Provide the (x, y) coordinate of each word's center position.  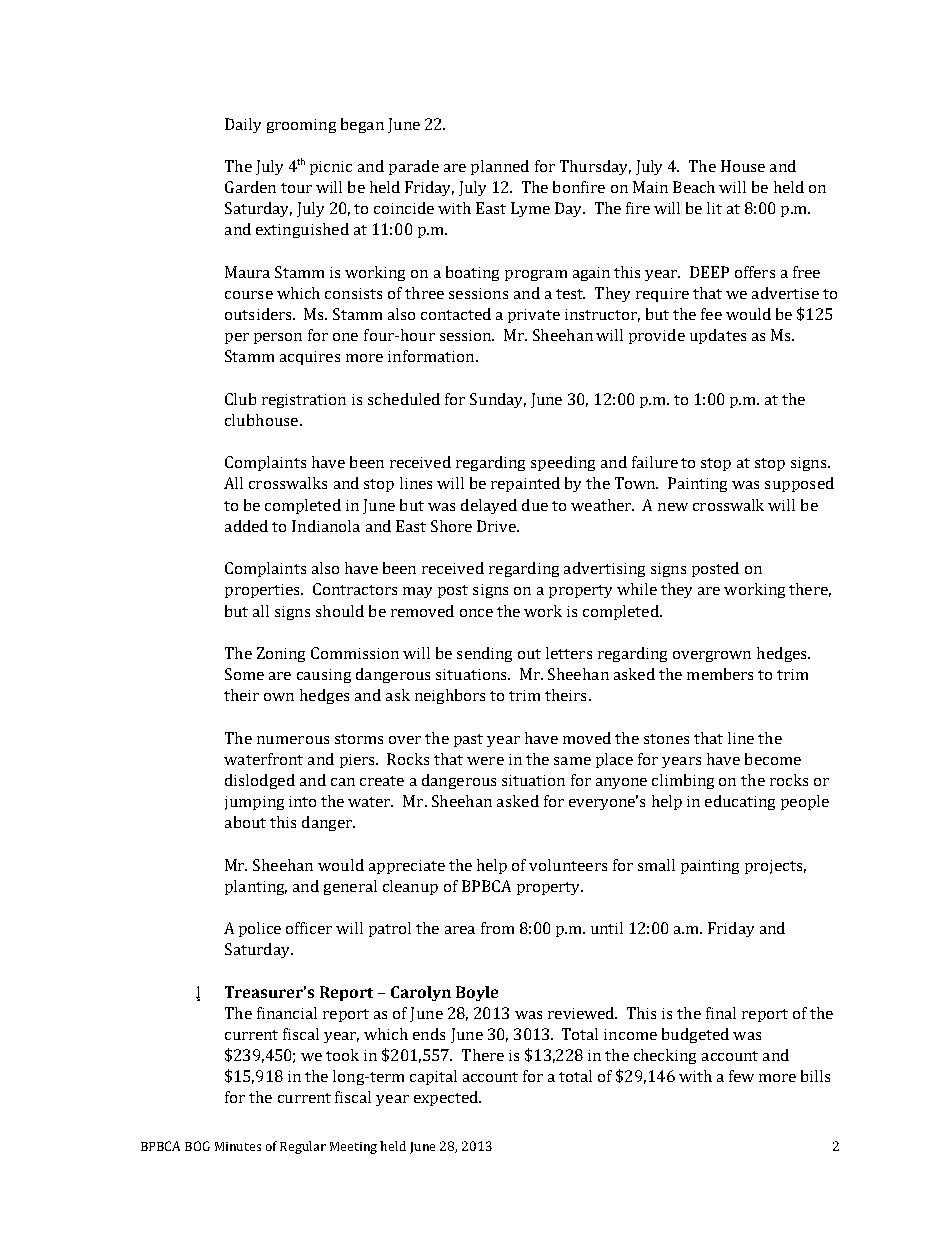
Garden (250, 187)
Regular (303, 1147)
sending (484, 654)
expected (447, 1098)
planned (500, 167)
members (720, 674)
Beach (694, 187)
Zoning (281, 654)
